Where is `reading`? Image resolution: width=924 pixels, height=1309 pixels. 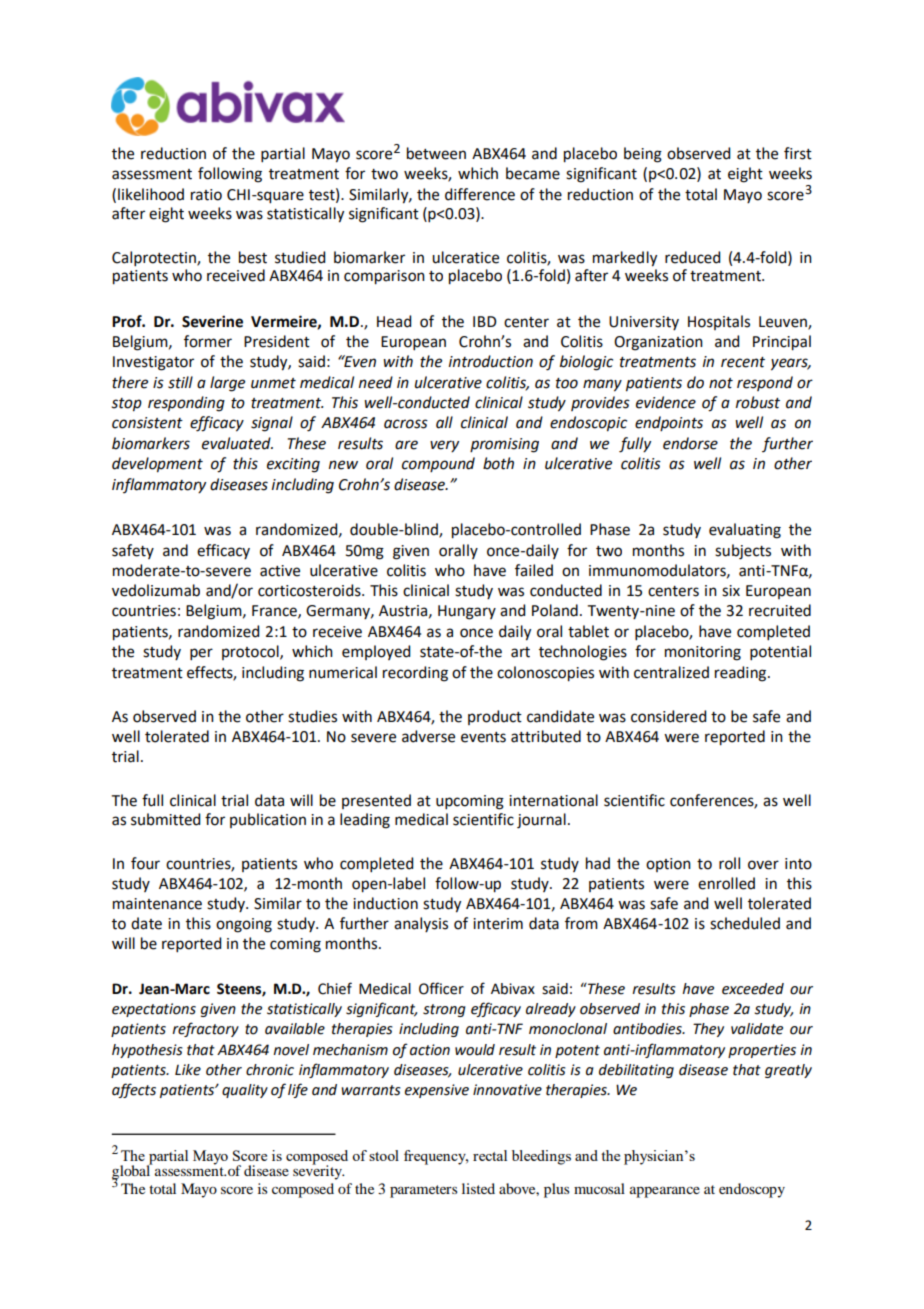 reading is located at coordinates (742, 674).
